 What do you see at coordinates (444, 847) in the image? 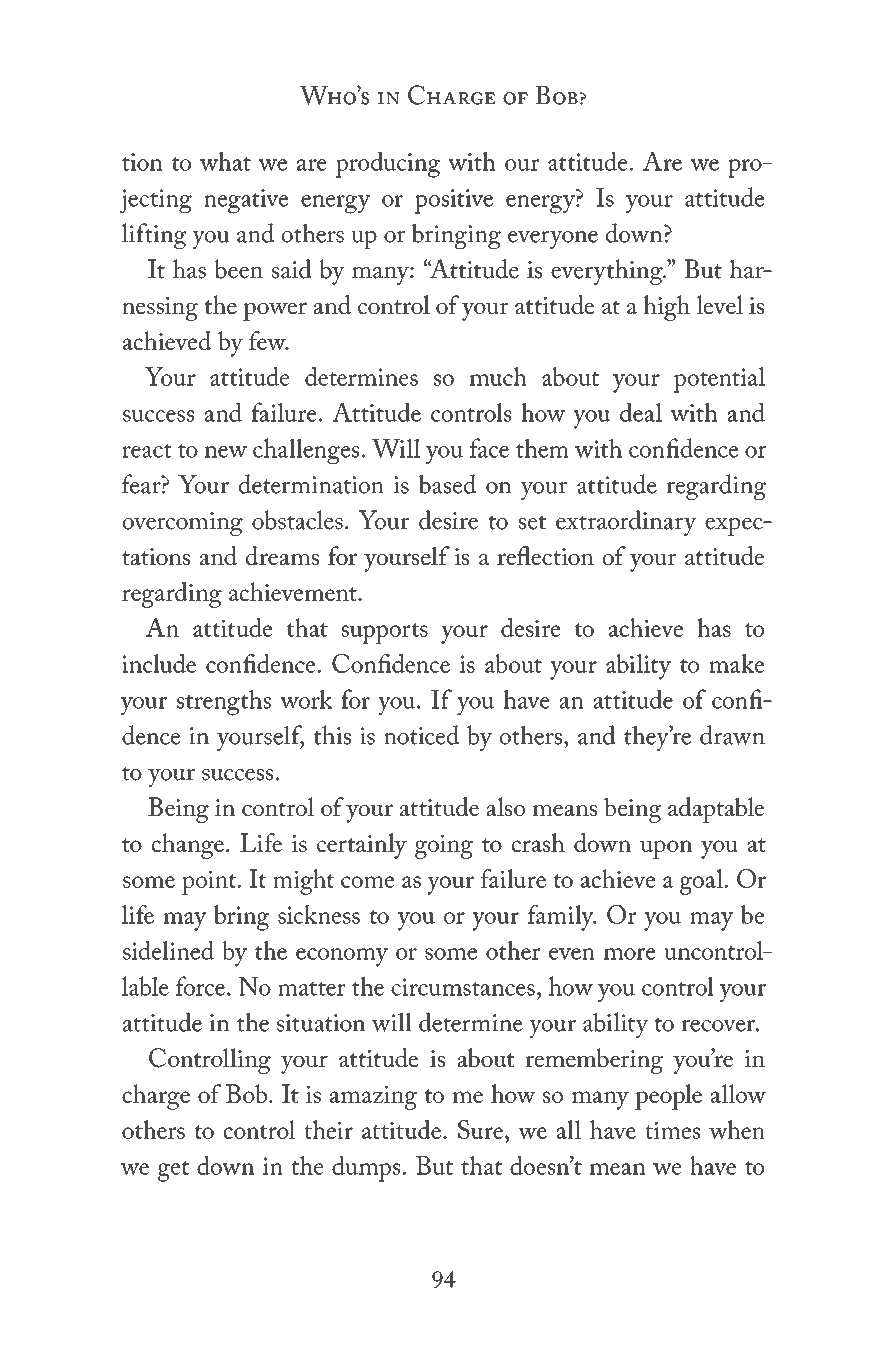
I see `going` at bounding box center [444, 847].
